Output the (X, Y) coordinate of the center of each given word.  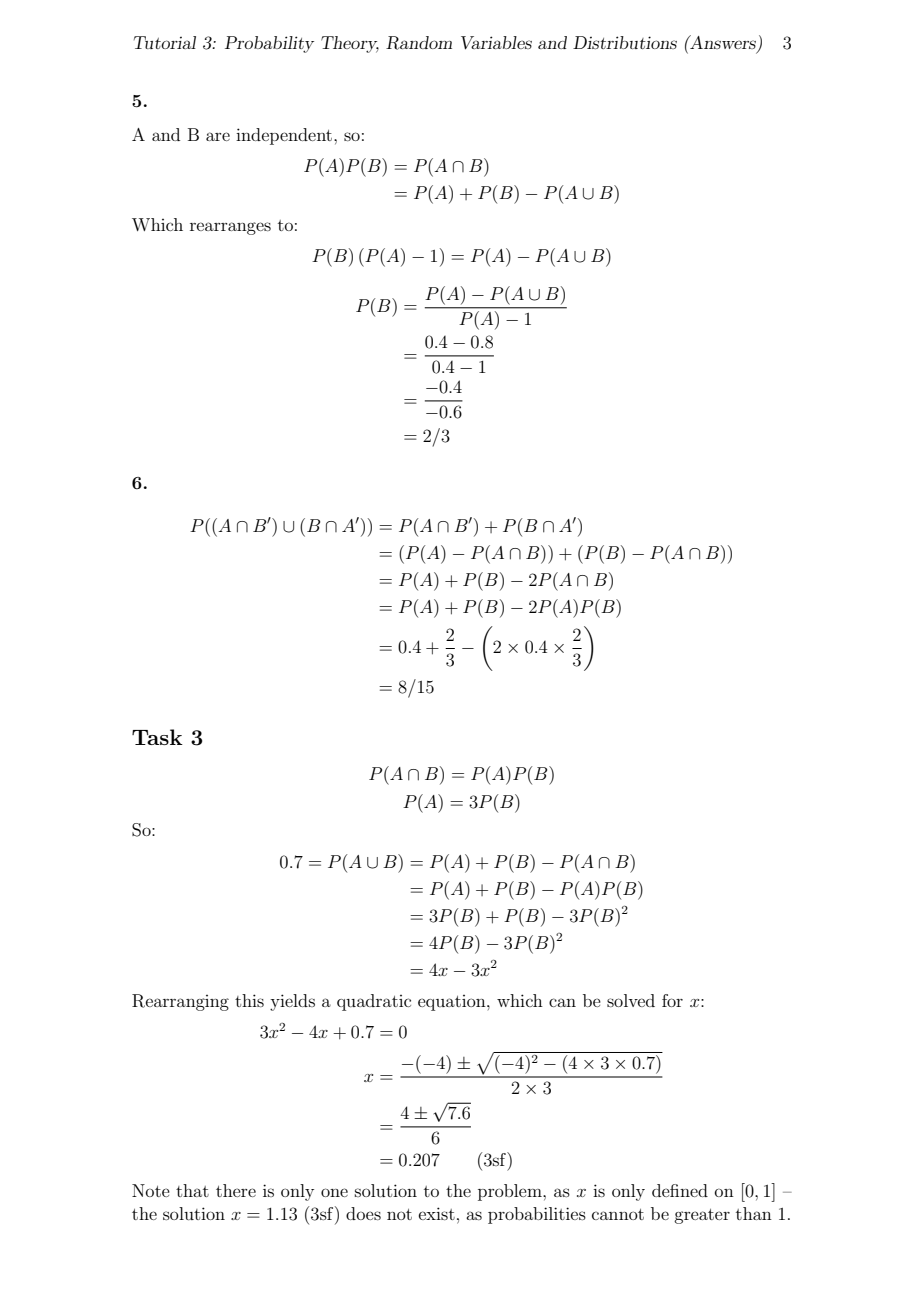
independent (285, 136)
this (249, 1000)
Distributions (625, 42)
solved (631, 1000)
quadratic (374, 1002)
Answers (723, 43)
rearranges (230, 228)
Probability (269, 44)
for (672, 1000)
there (236, 1190)
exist (437, 1213)
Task (157, 737)
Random (419, 43)
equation (453, 1003)
